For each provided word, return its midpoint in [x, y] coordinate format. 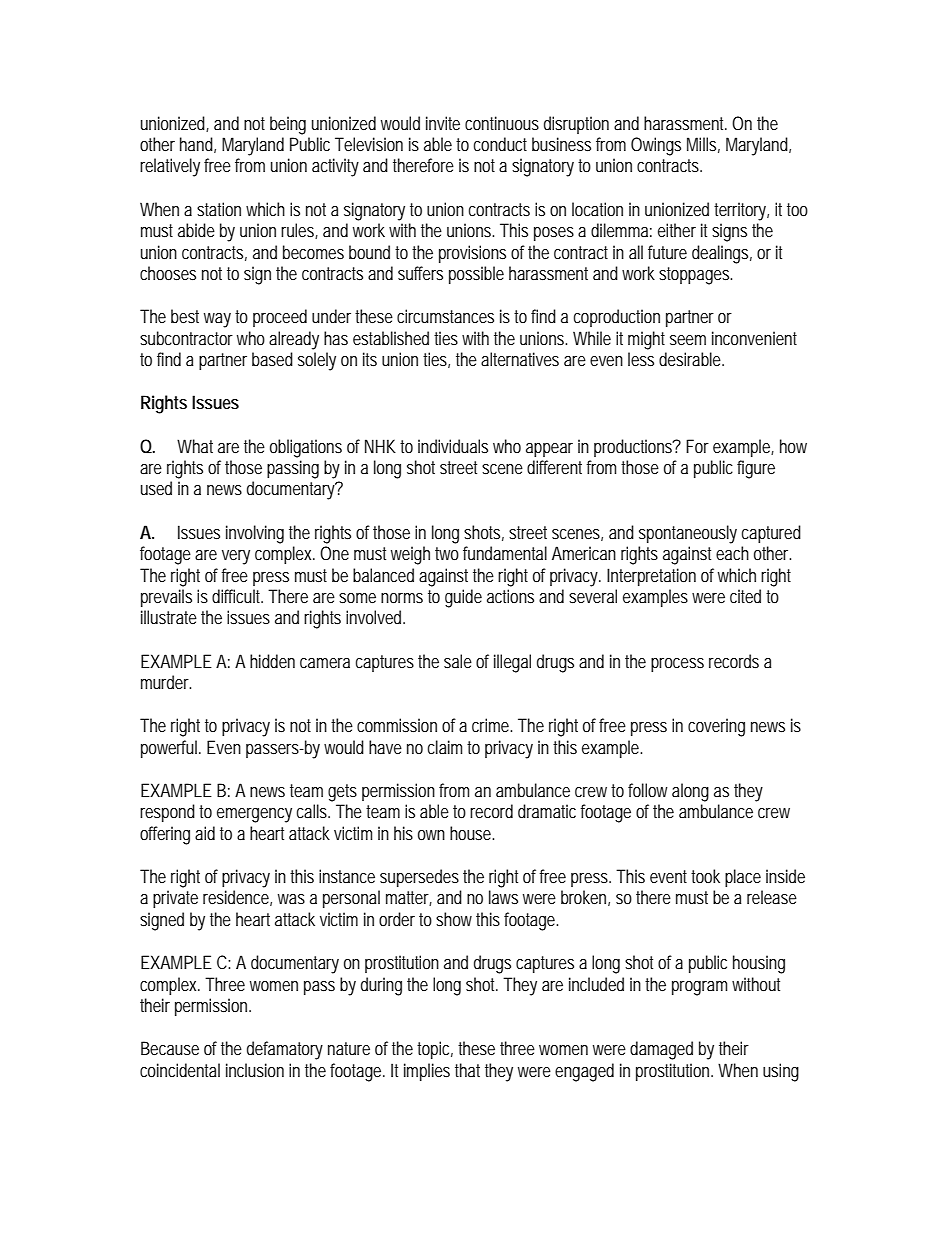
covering [716, 727]
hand [198, 145]
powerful [170, 749]
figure [756, 469]
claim [448, 747]
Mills [703, 145]
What [195, 446]
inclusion [255, 1070]
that [467, 1070]
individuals [453, 446]
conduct [500, 144]
